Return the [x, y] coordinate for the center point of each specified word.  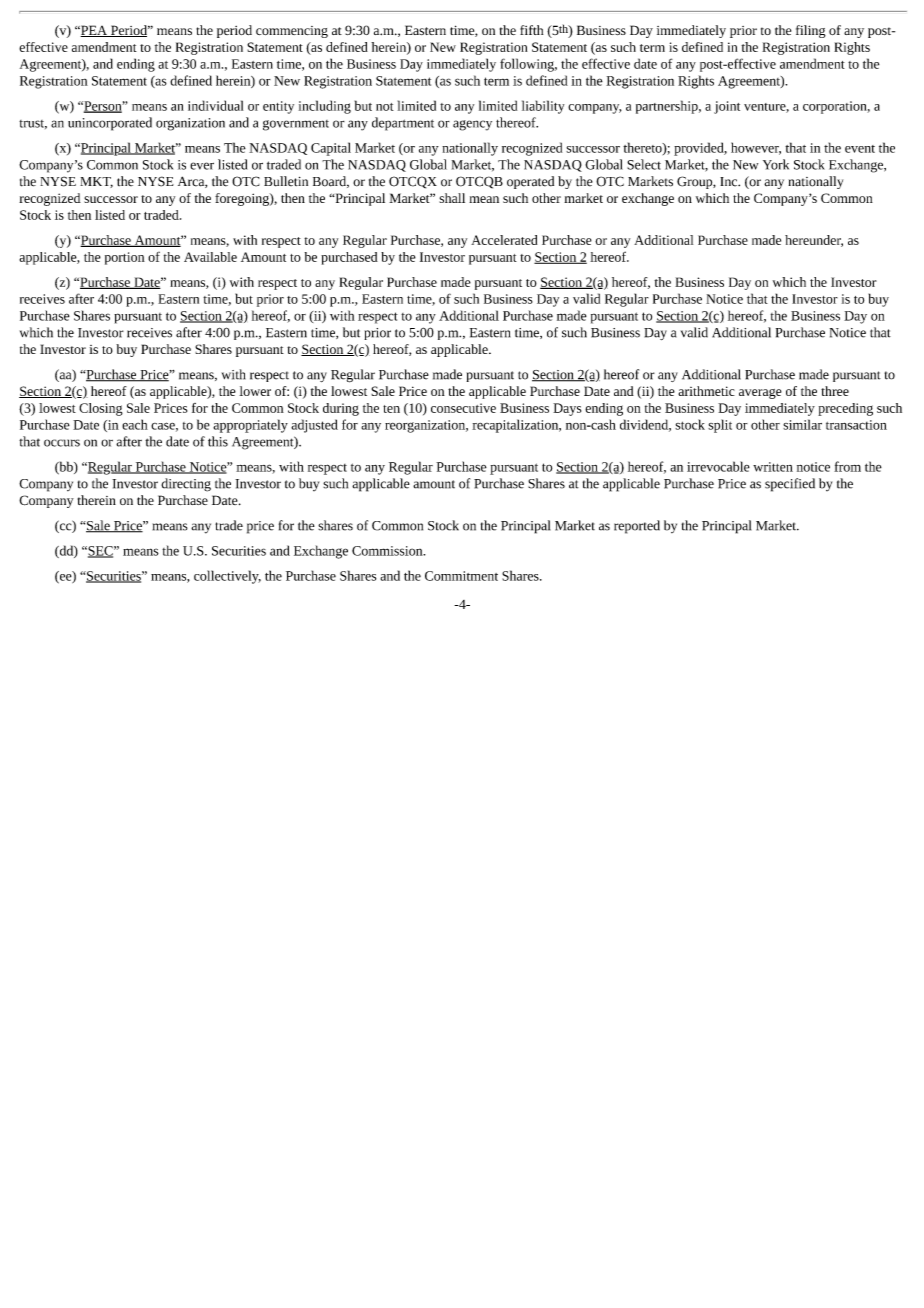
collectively [227, 577]
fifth [531, 30]
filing [811, 31]
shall [452, 198]
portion [125, 258]
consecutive [463, 408]
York [776, 164]
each [135, 424]
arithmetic [706, 391]
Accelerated [504, 240]
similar [802, 424]
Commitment [461, 576]
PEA [94, 31]
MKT [96, 182]
